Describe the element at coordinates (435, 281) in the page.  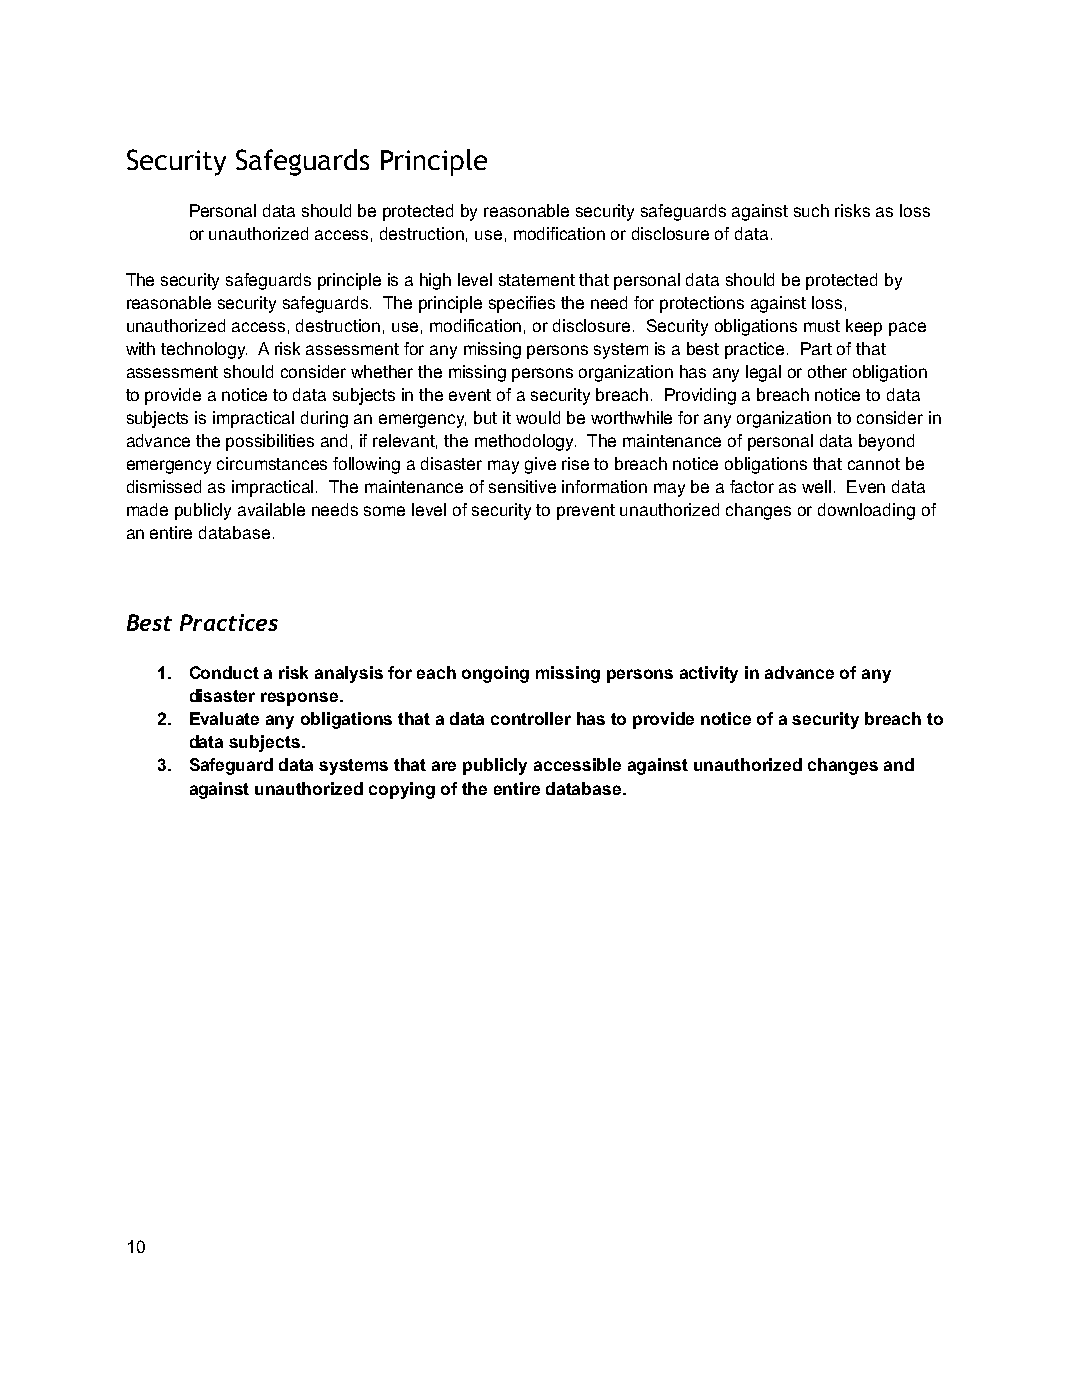
I see `high` at that location.
